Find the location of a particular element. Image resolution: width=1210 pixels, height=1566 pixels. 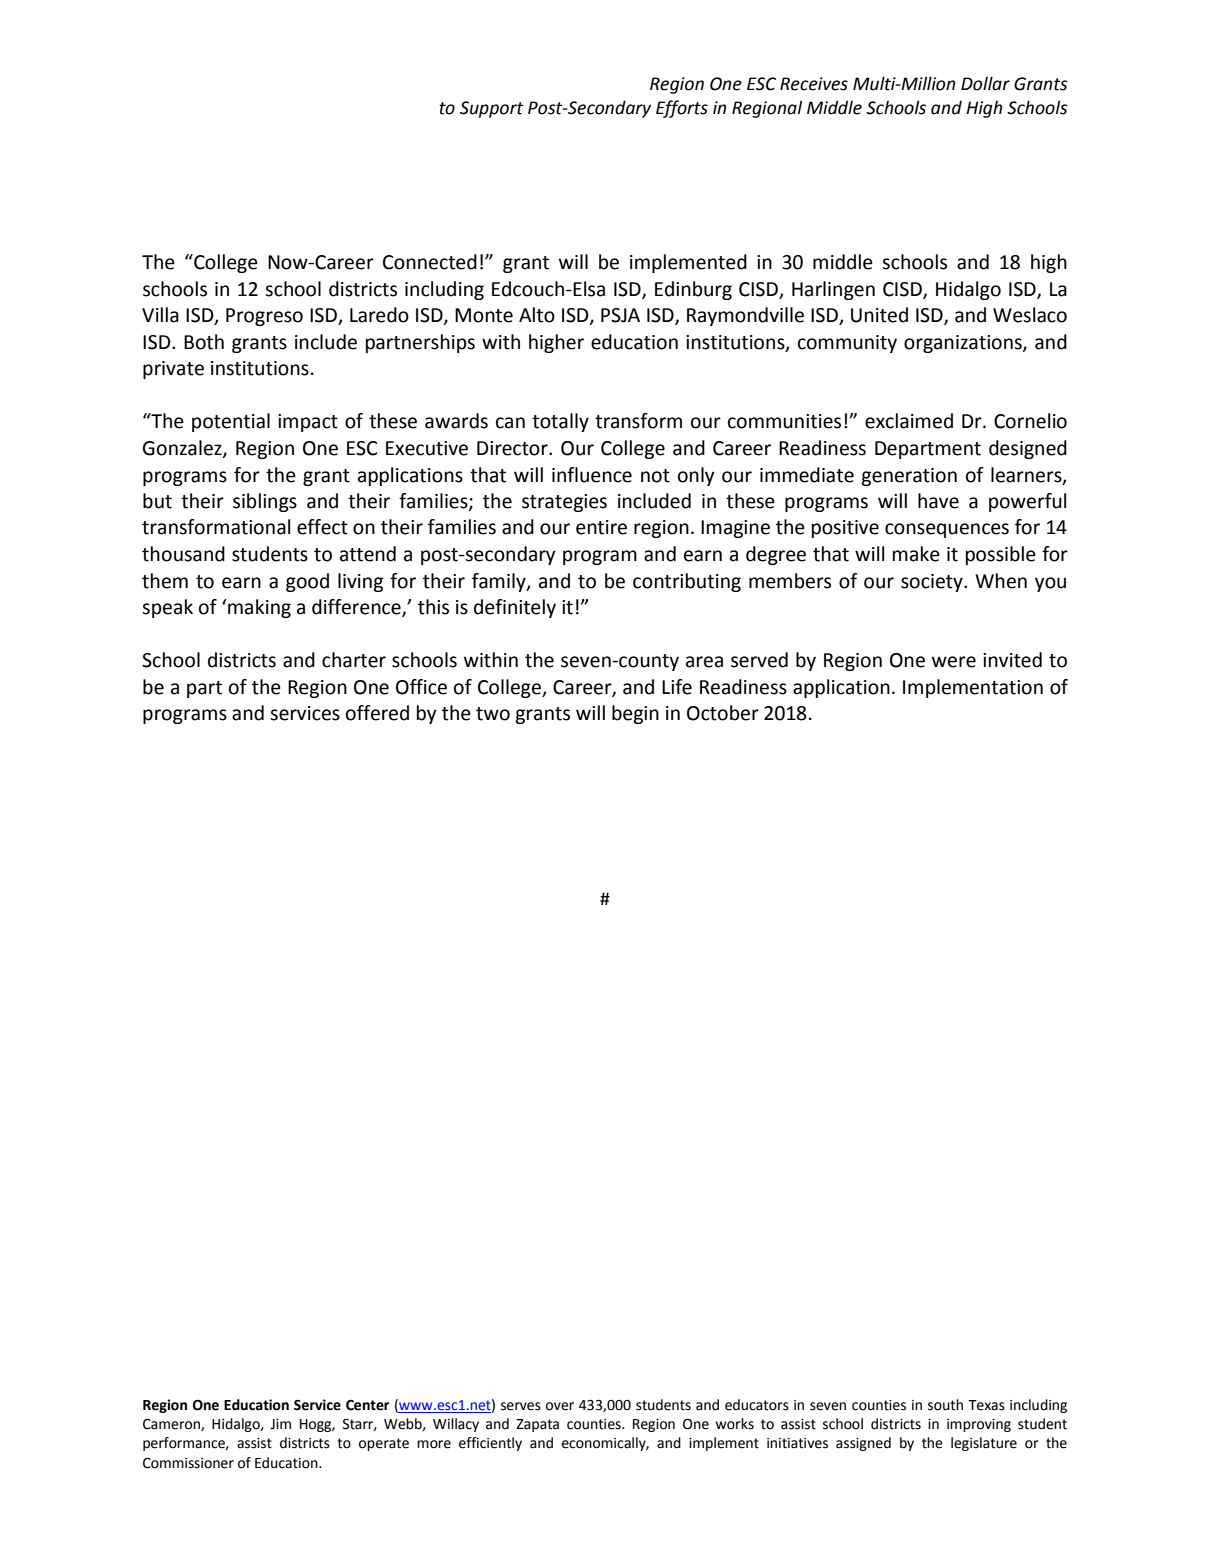

Support is located at coordinates (491, 109).
